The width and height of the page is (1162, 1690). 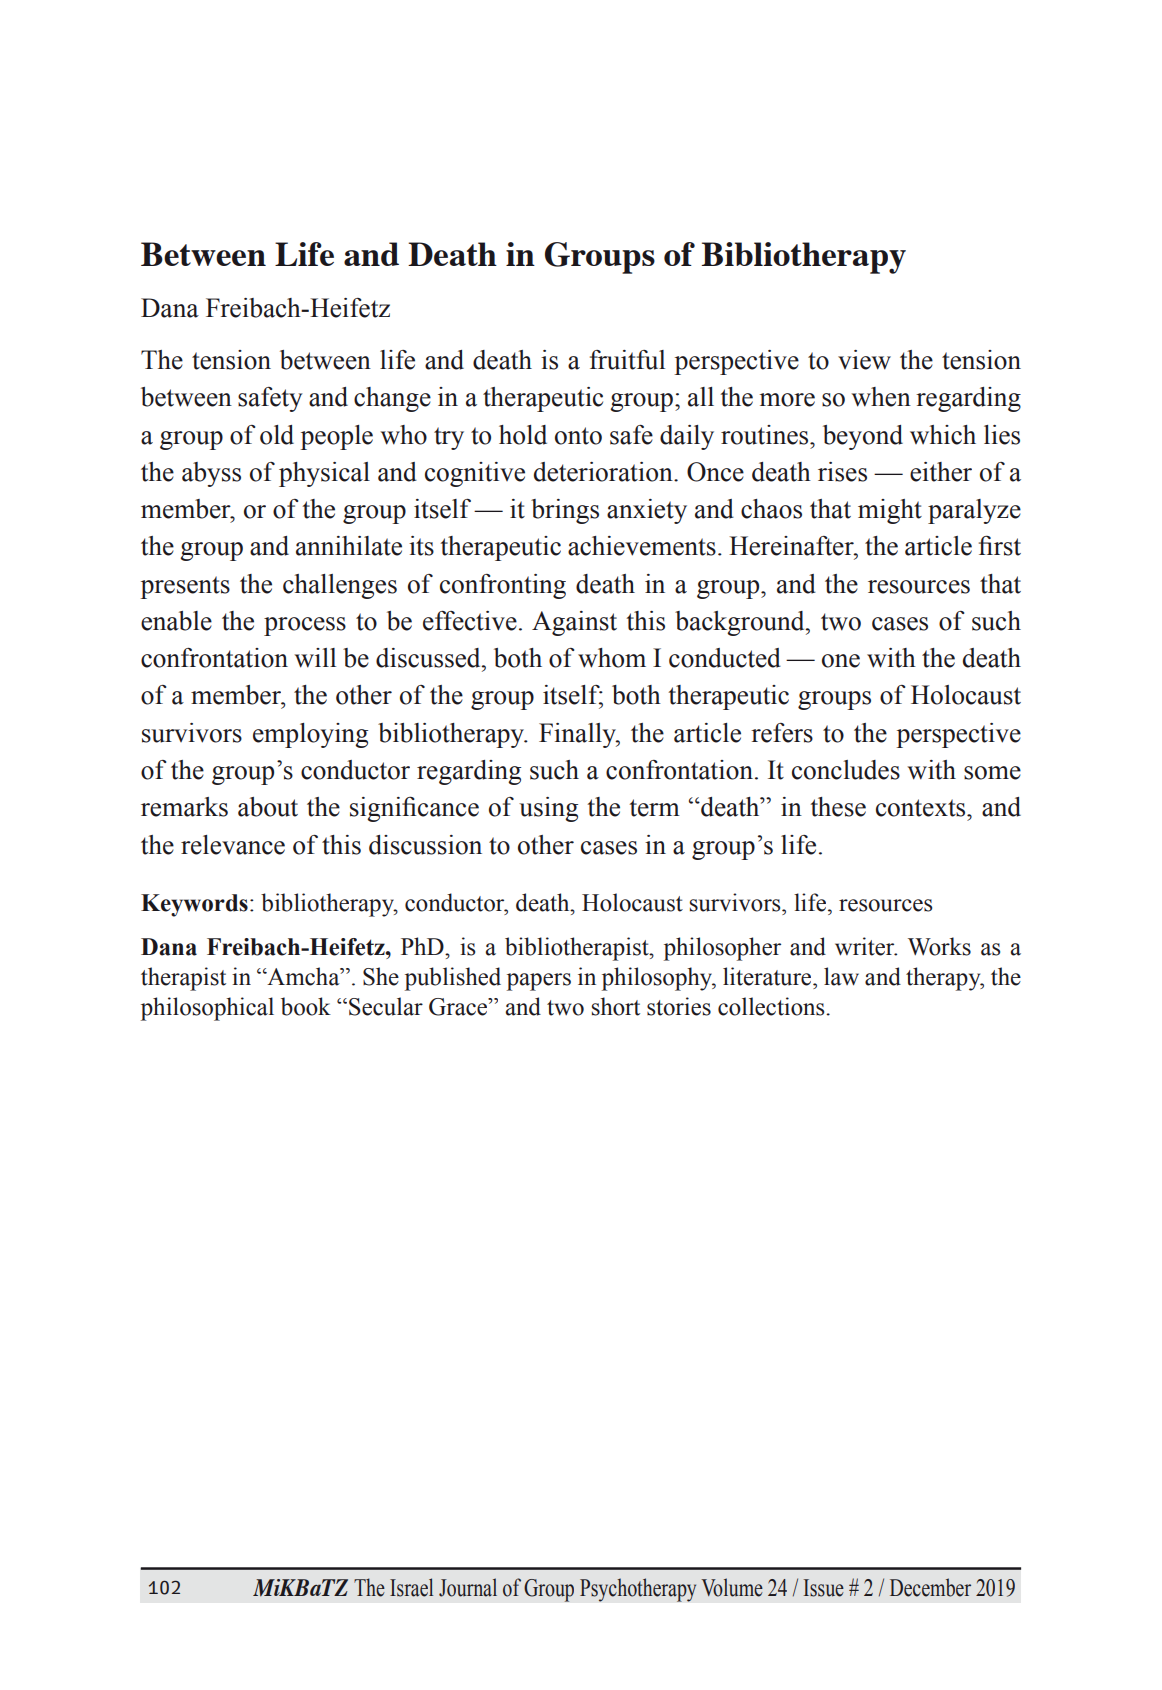 What do you see at coordinates (922, 808) in the page?
I see `contexts` at bounding box center [922, 808].
